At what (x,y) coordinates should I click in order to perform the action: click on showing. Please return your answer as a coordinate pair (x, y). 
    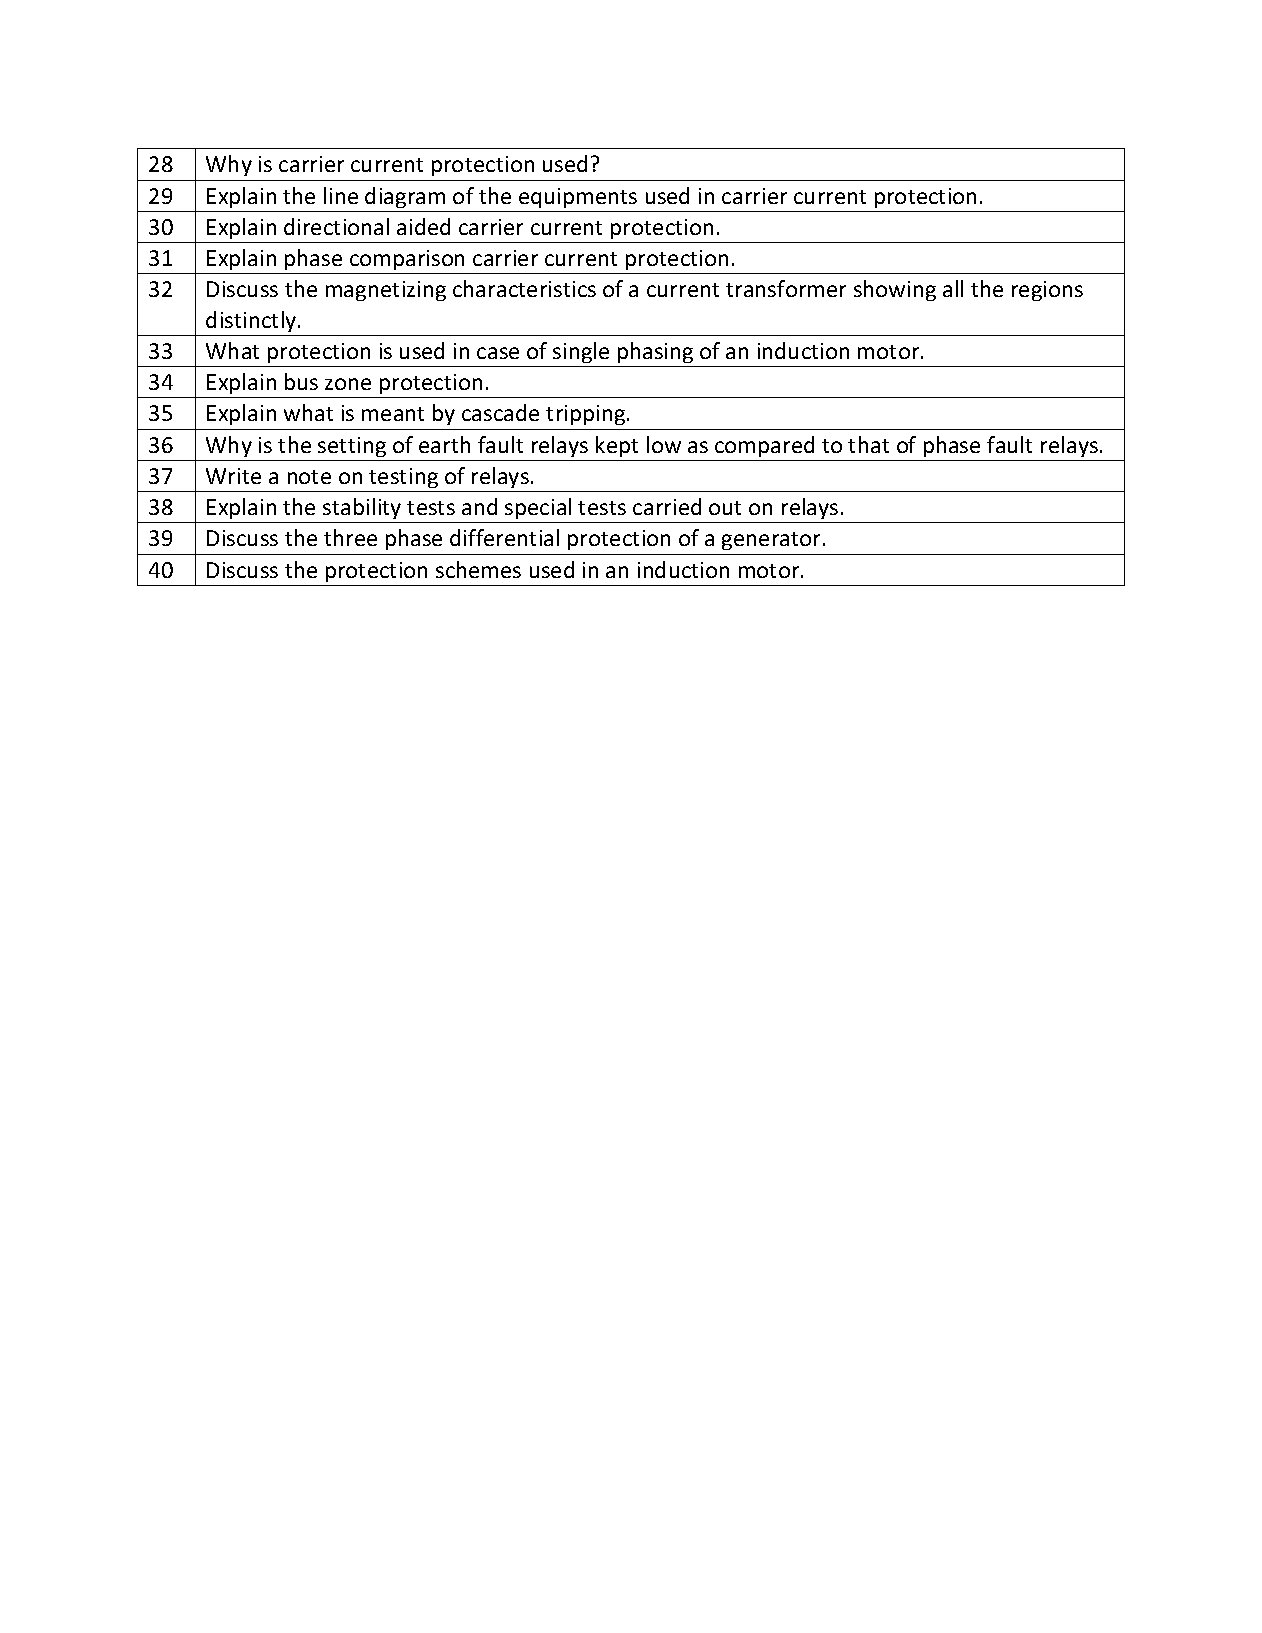
    Looking at the image, I should click on (895, 290).
